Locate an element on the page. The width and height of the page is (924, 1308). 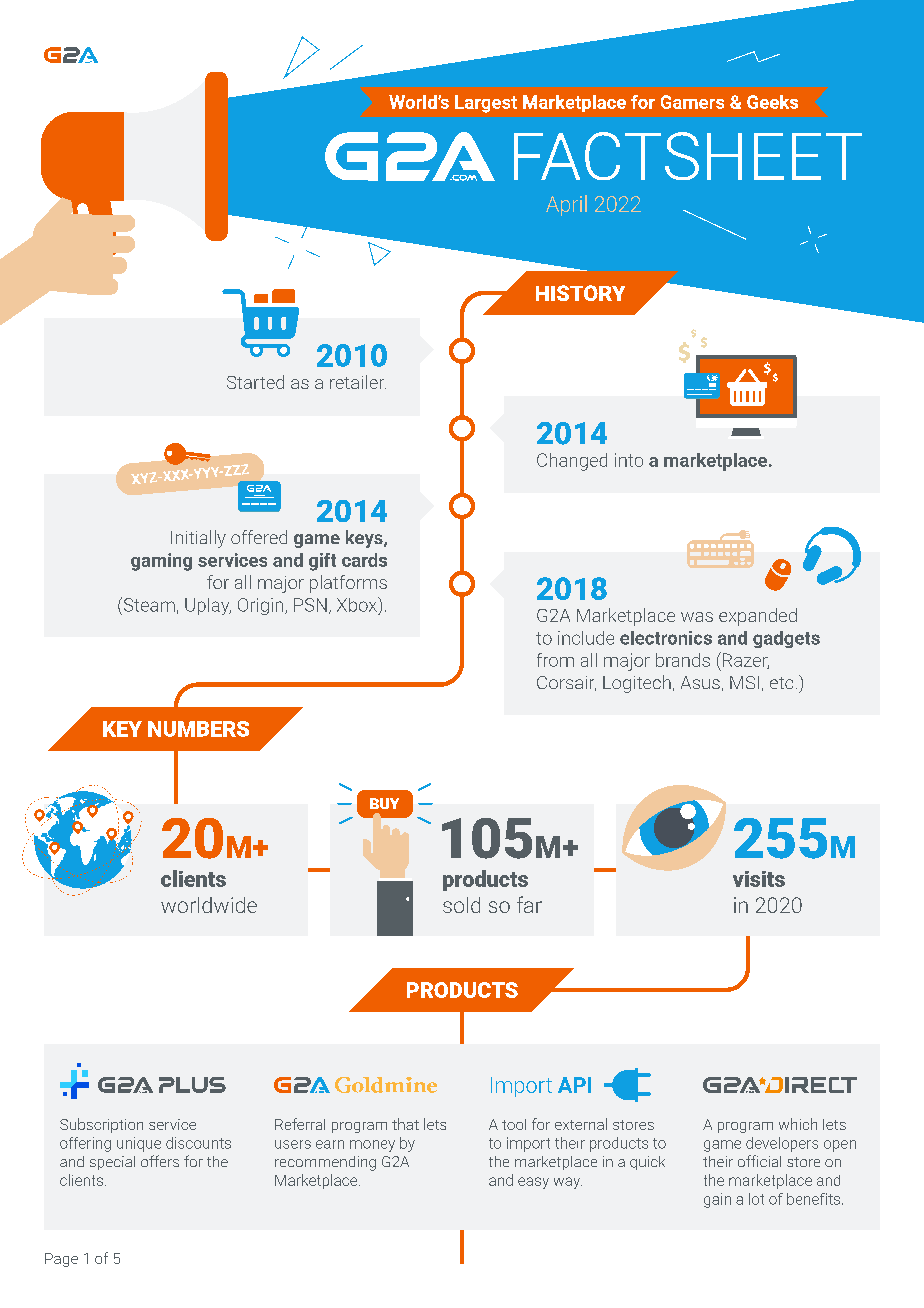
expanded is located at coordinates (758, 617).
